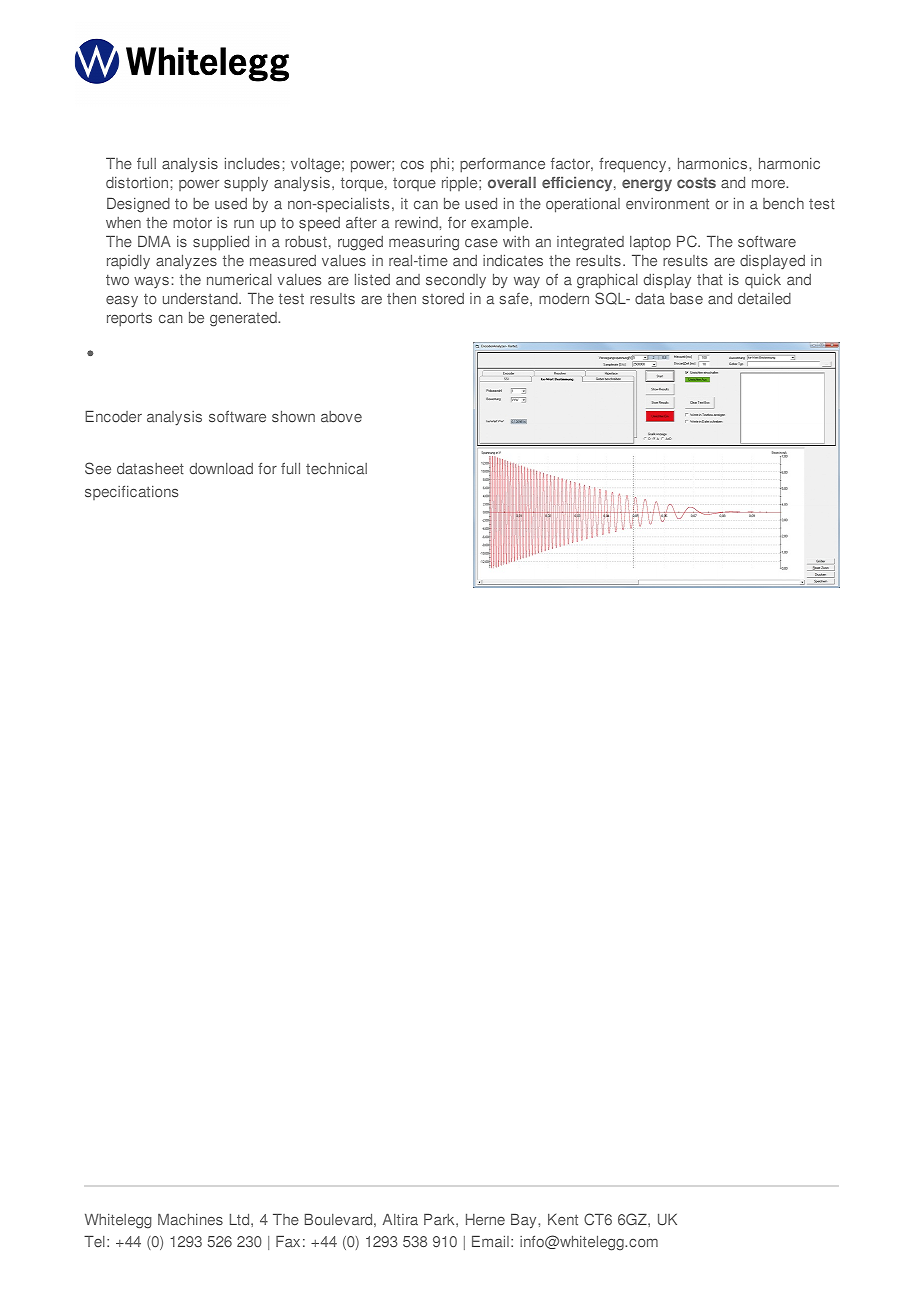 This document has height=1308, width=924. I want to click on Kent, so click(563, 1220).
